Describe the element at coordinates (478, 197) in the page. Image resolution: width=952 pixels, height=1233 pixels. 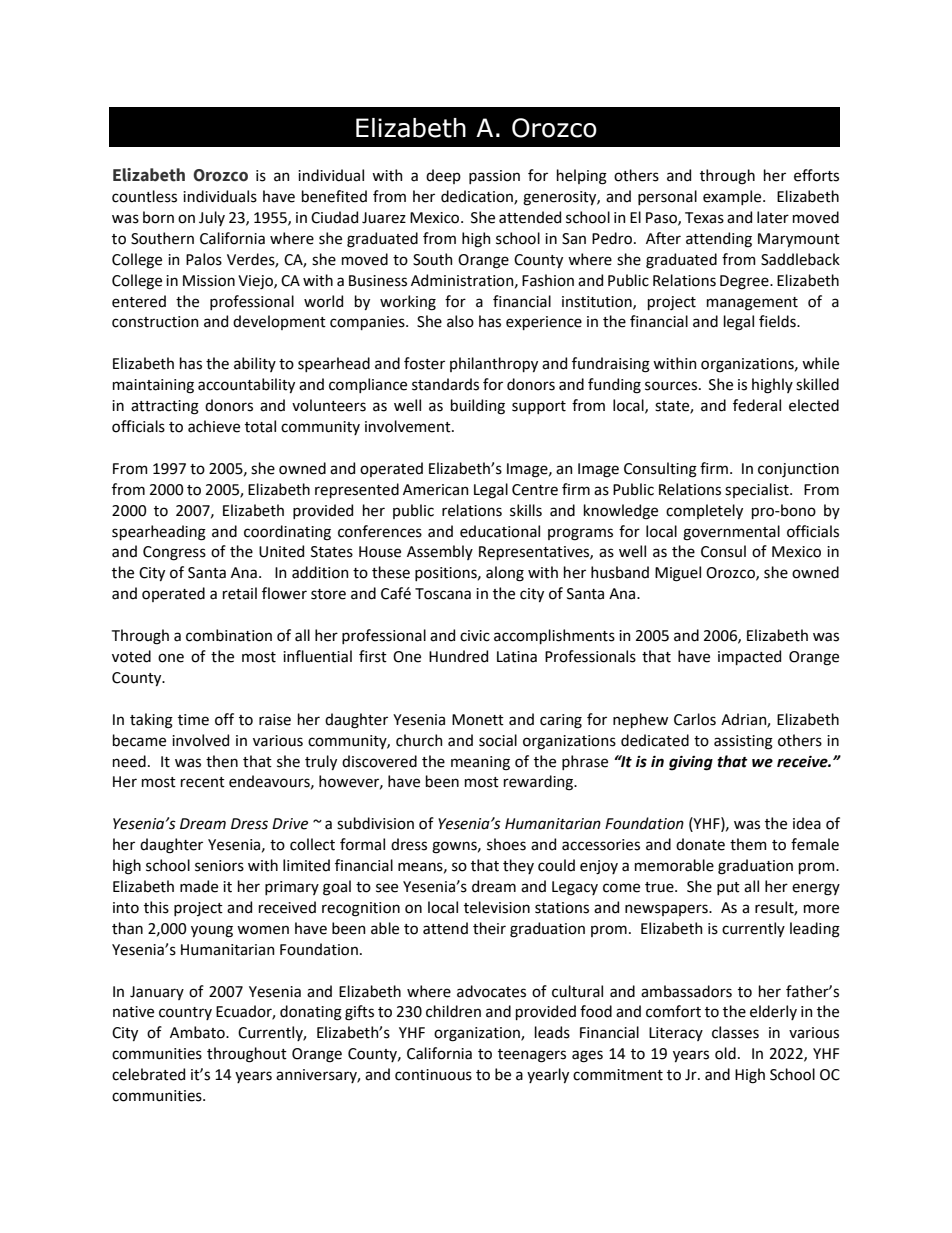
I see `dedication` at that location.
